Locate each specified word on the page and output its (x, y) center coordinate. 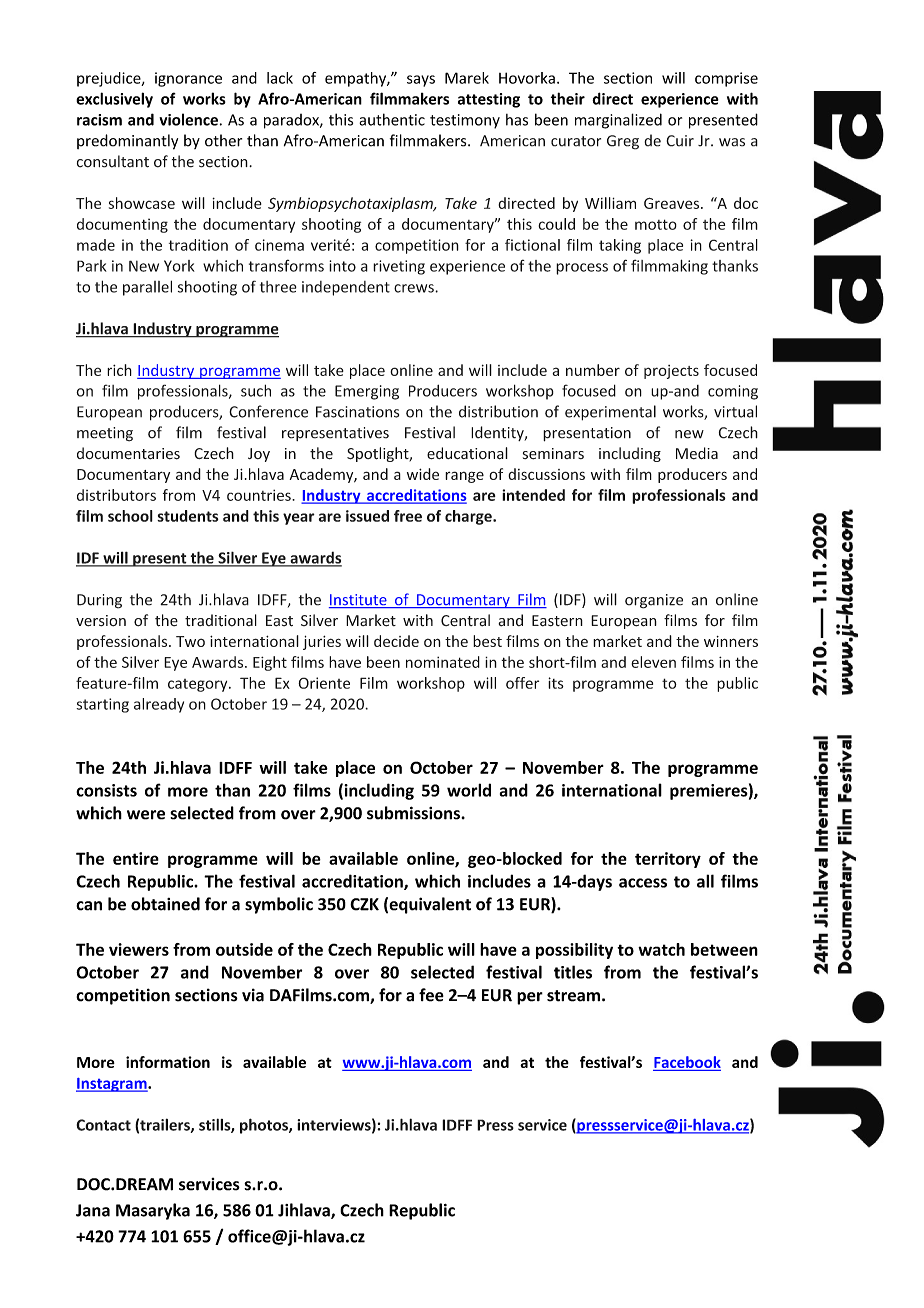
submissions (414, 813)
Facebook (687, 1062)
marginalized (618, 121)
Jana (93, 1210)
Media (697, 453)
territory (668, 860)
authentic (392, 119)
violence (188, 119)
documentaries (128, 453)
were (146, 815)
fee (431, 995)
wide (423, 474)
